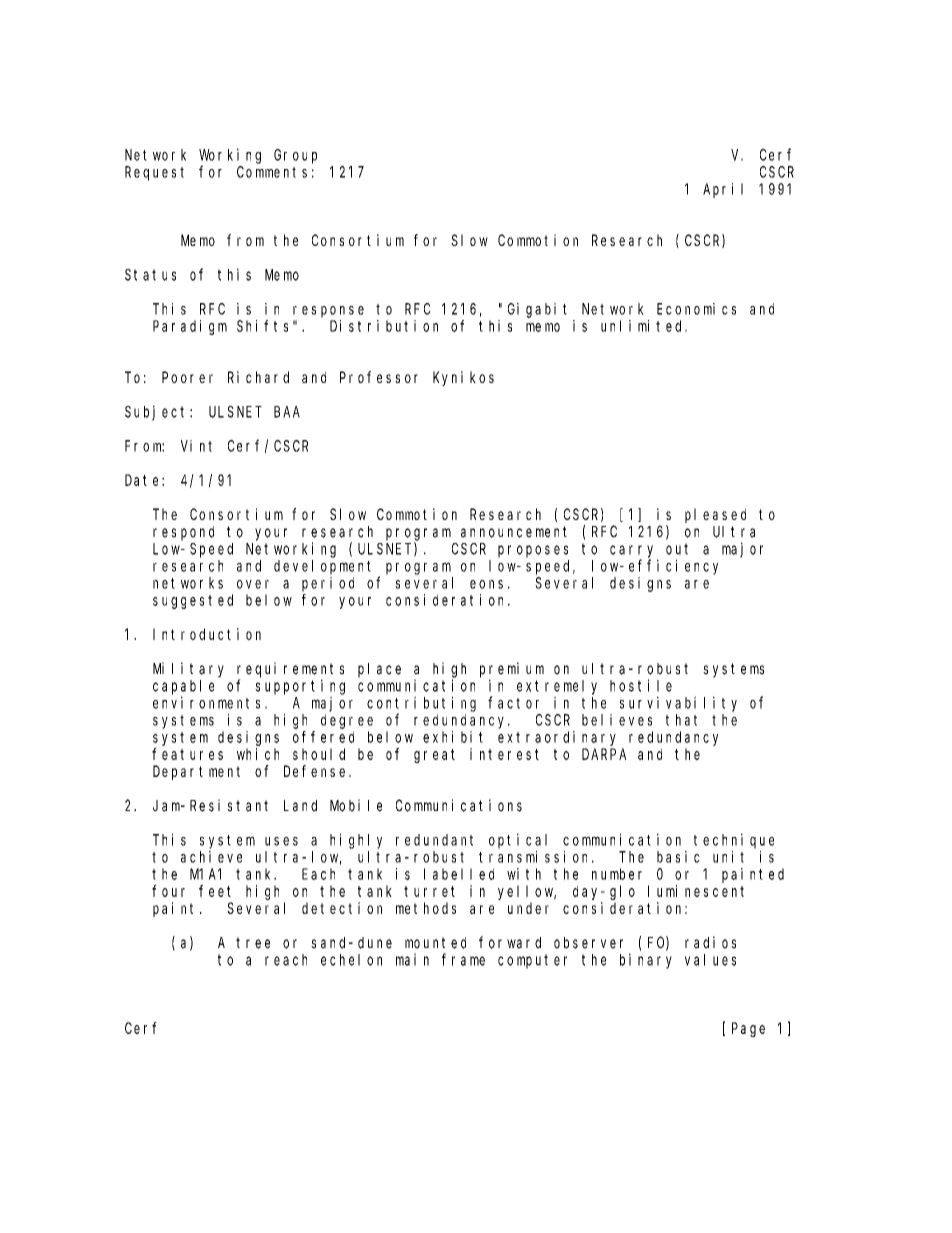 This image has height=1233, width=952. Describe the element at coordinates (696, 309) in the image. I see `Economics` at that location.
